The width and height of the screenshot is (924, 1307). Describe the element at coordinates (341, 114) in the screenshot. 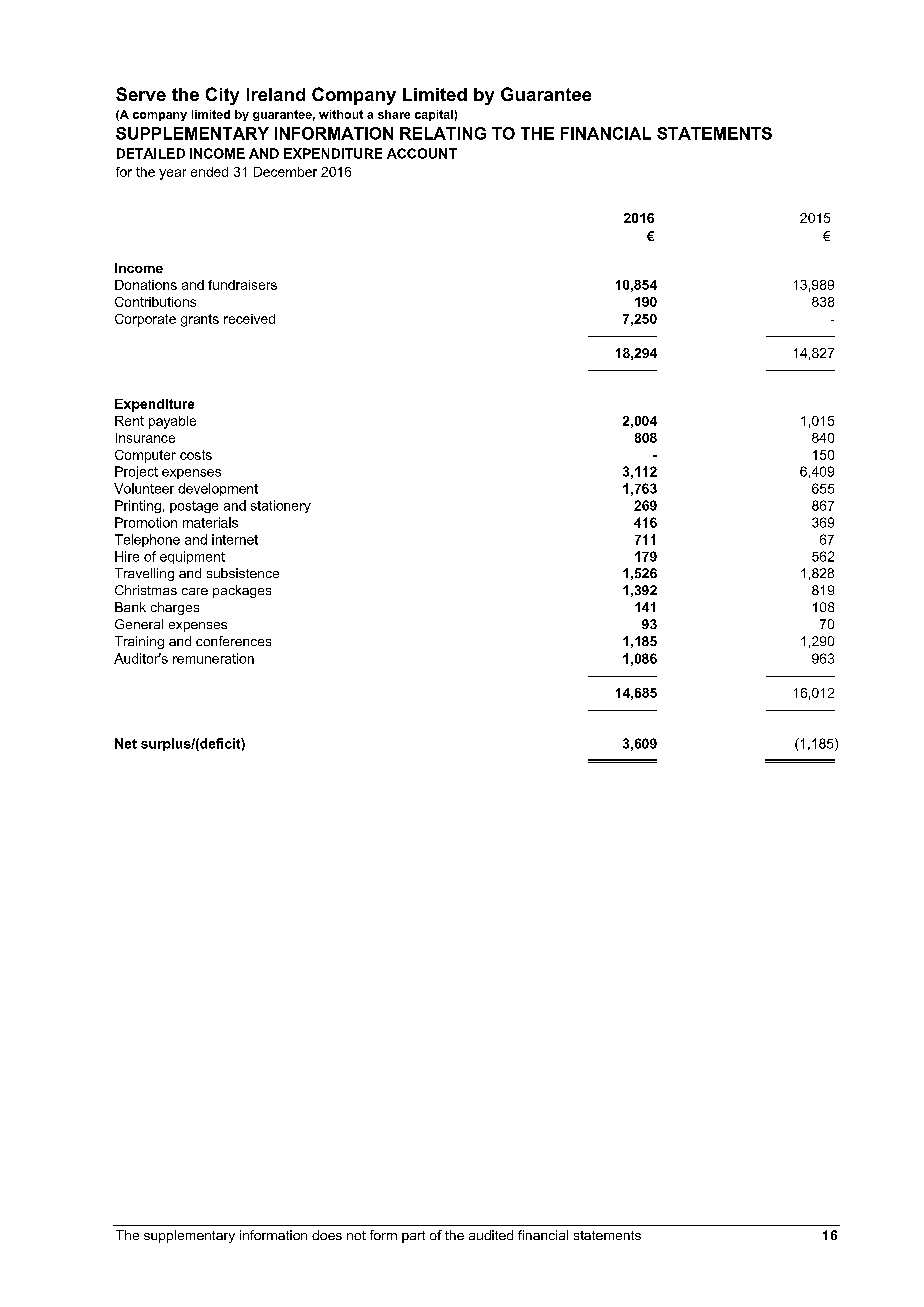

I see `without` at that location.
